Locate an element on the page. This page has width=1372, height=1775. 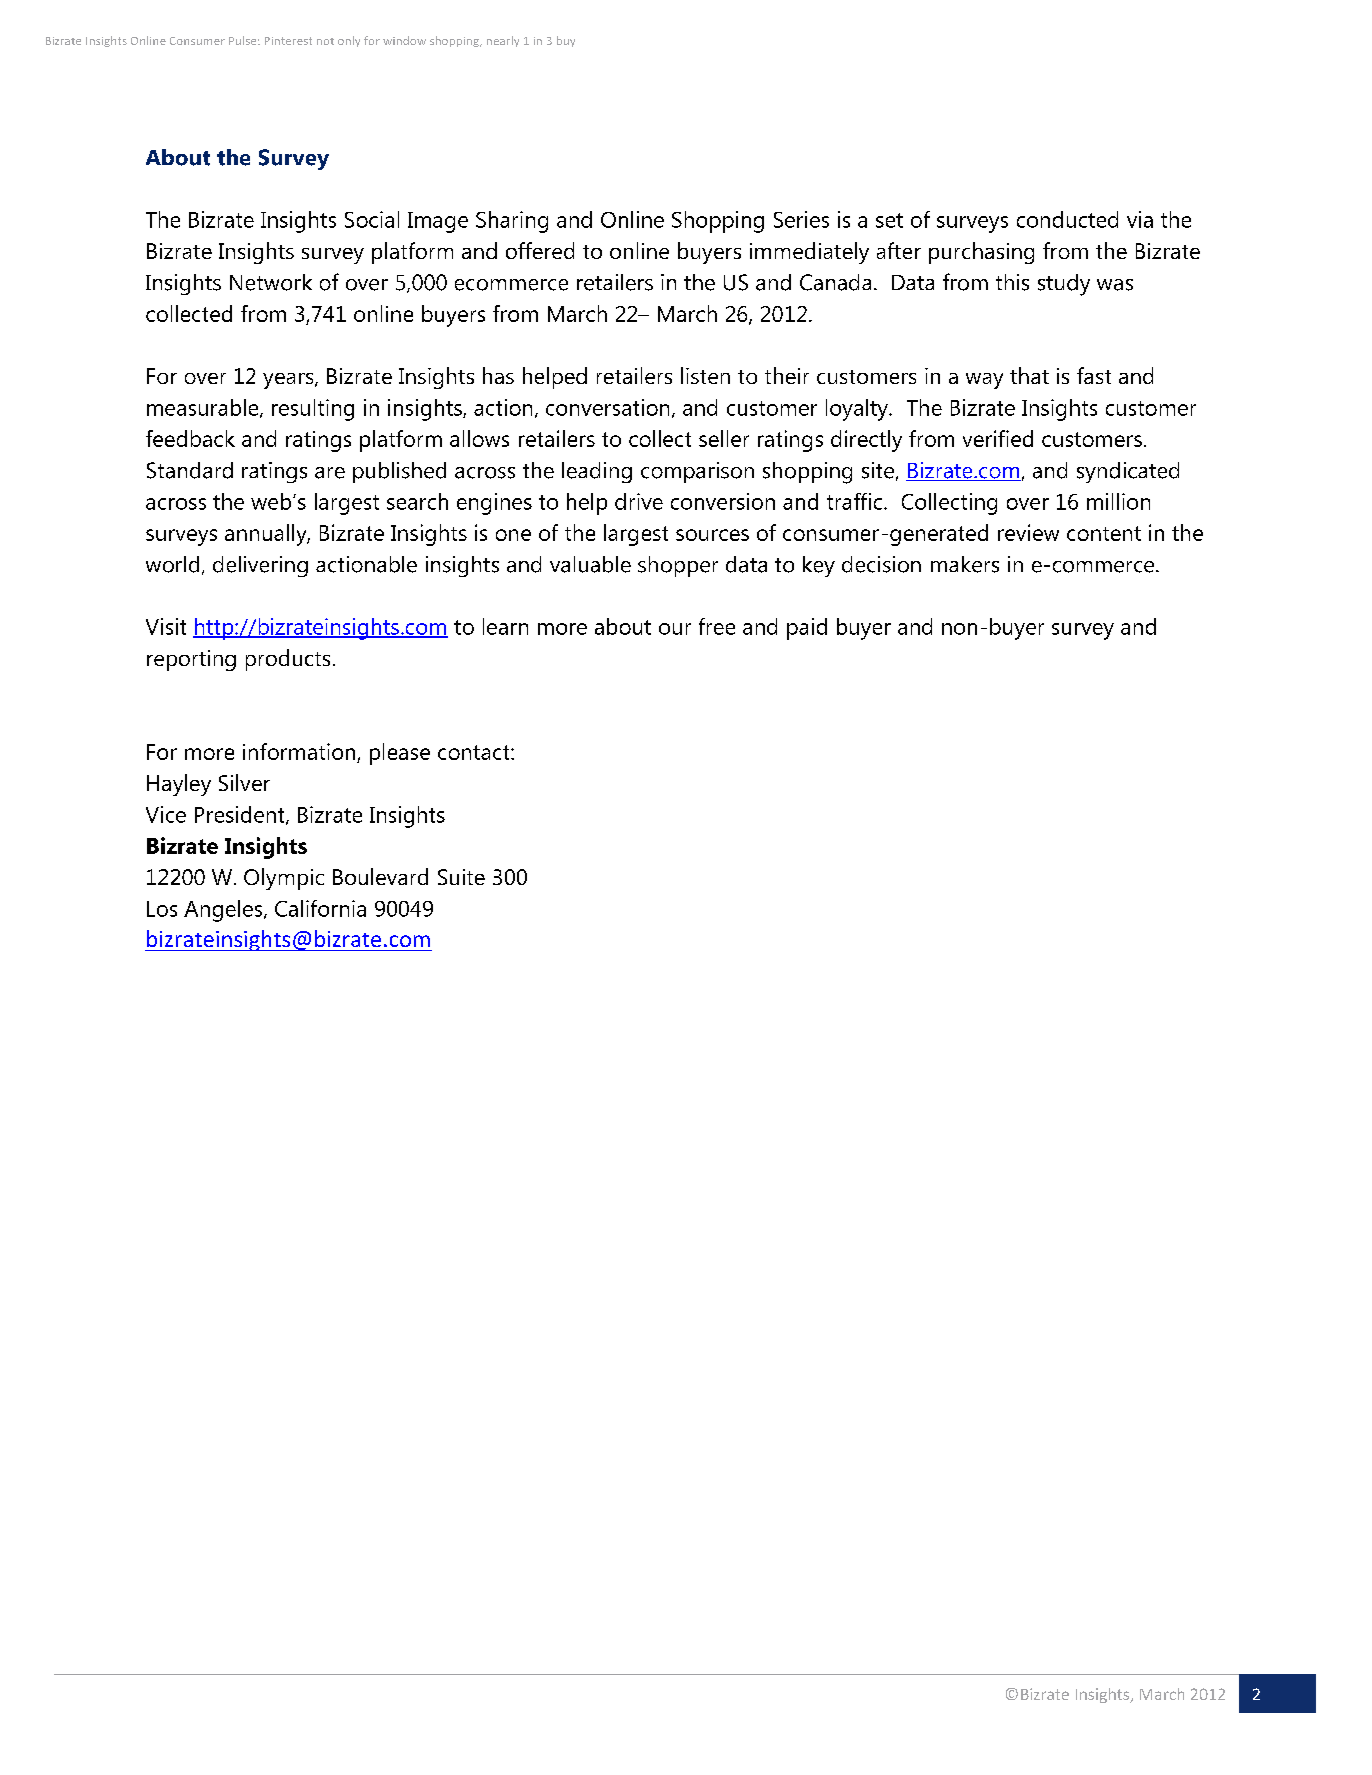
free is located at coordinates (717, 626).
